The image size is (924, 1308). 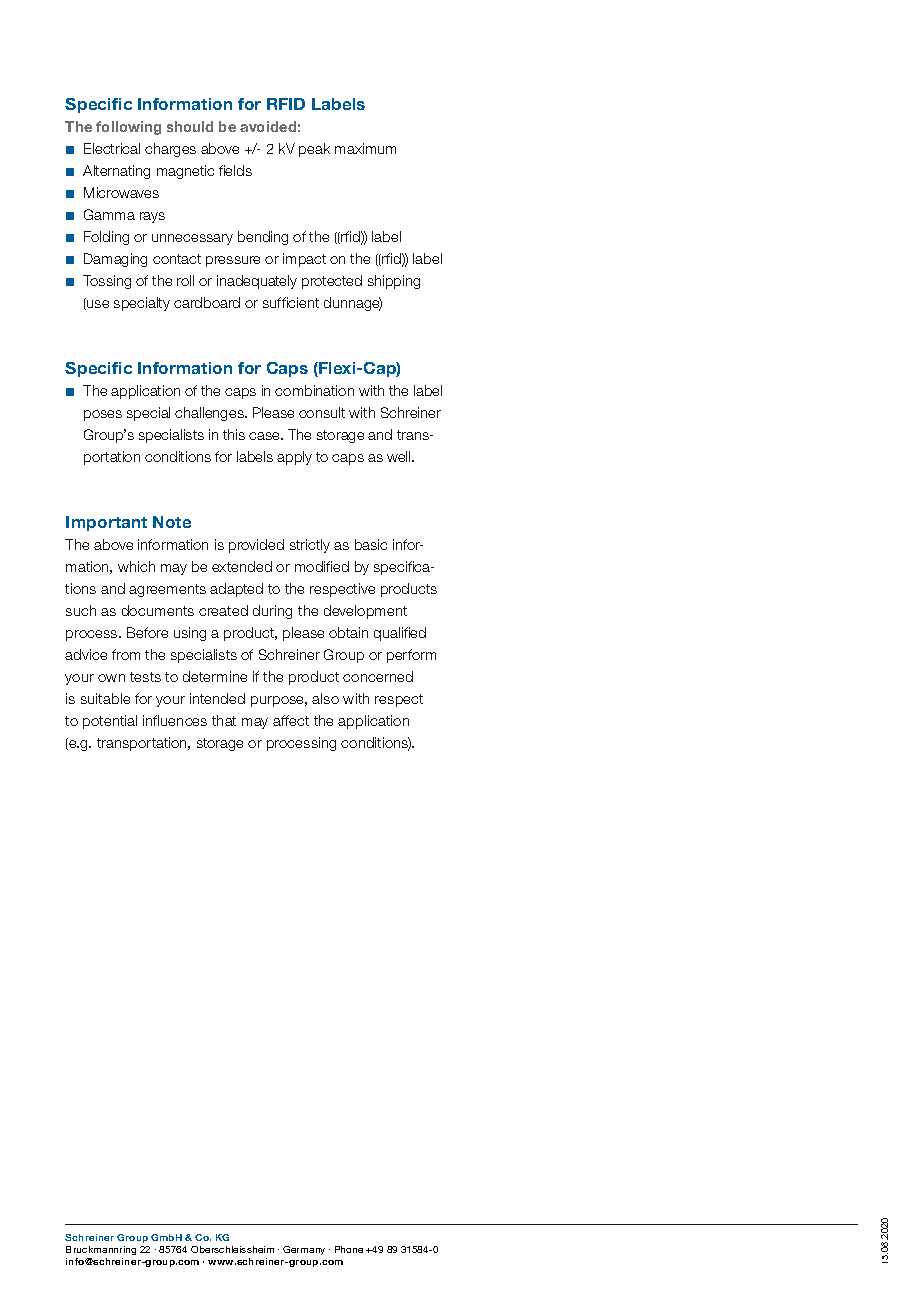 What do you see at coordinates (365, 148) in the image?
I see `maximum` at bounding box center [365, 148].
